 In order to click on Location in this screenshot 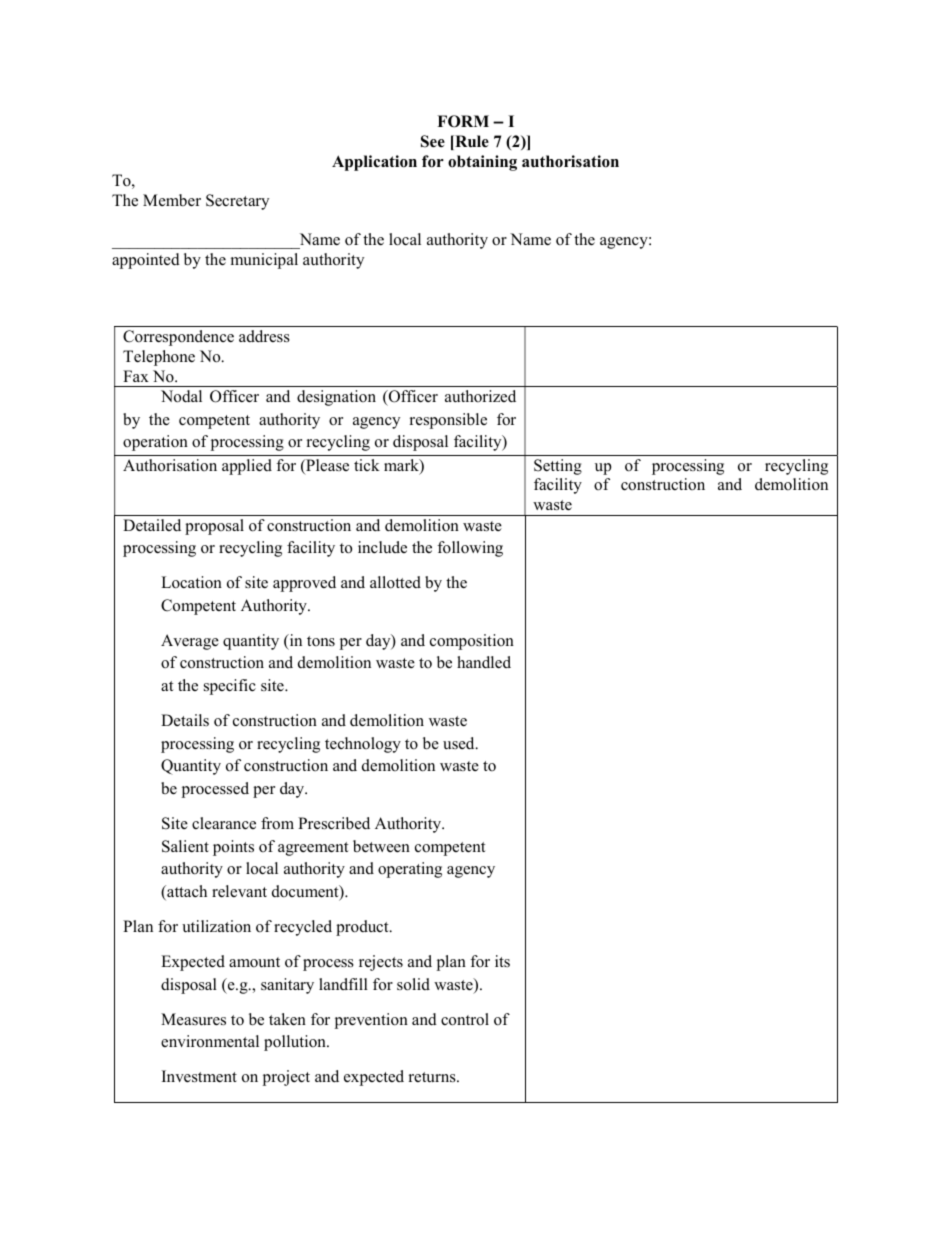, I will do `click(191, 582)`.
